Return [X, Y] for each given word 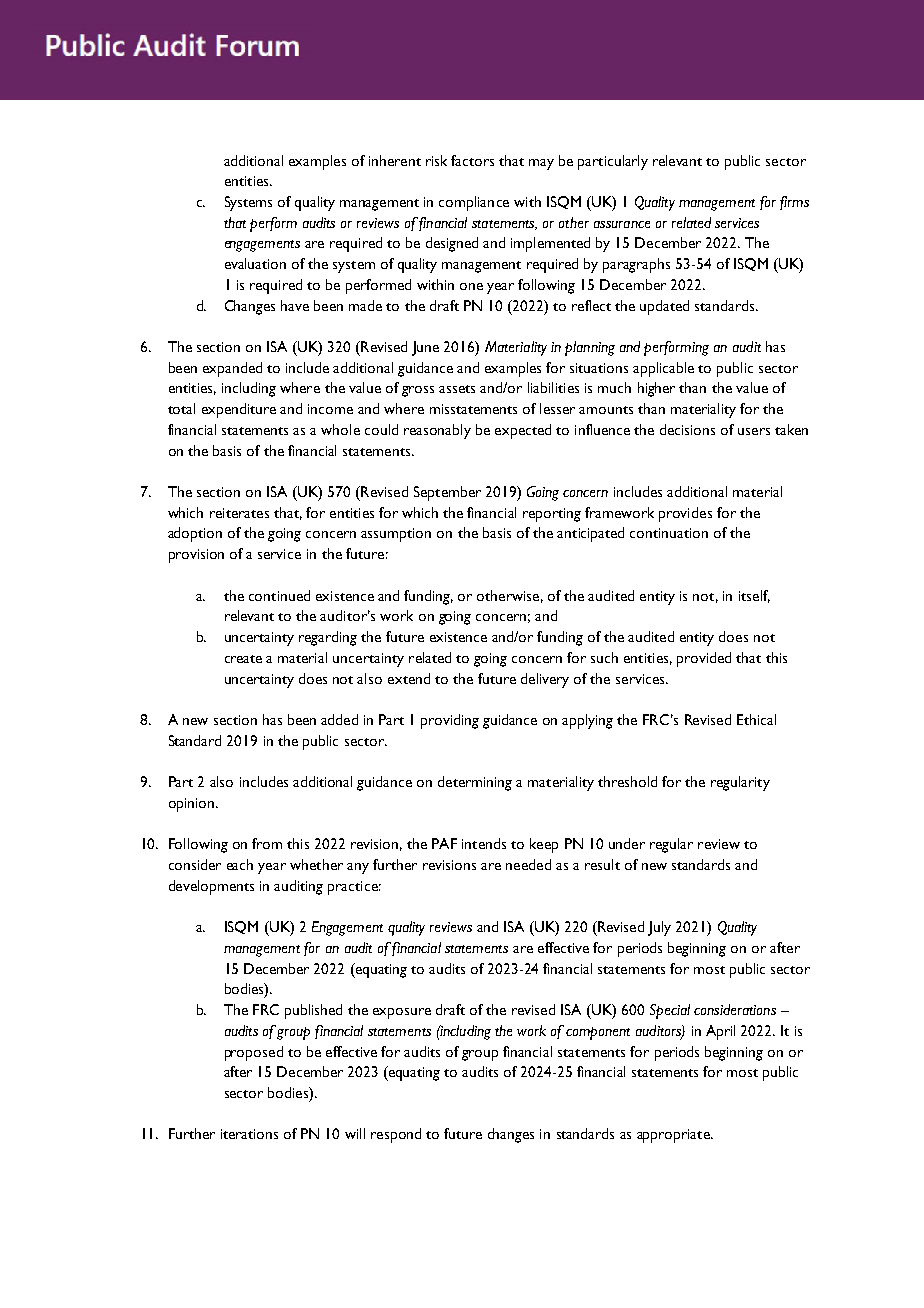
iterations [249, 1134]
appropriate [674, 1136]
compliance [474, 203]
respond [396, 1135]
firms [794, 203]
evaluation [255, 263]
